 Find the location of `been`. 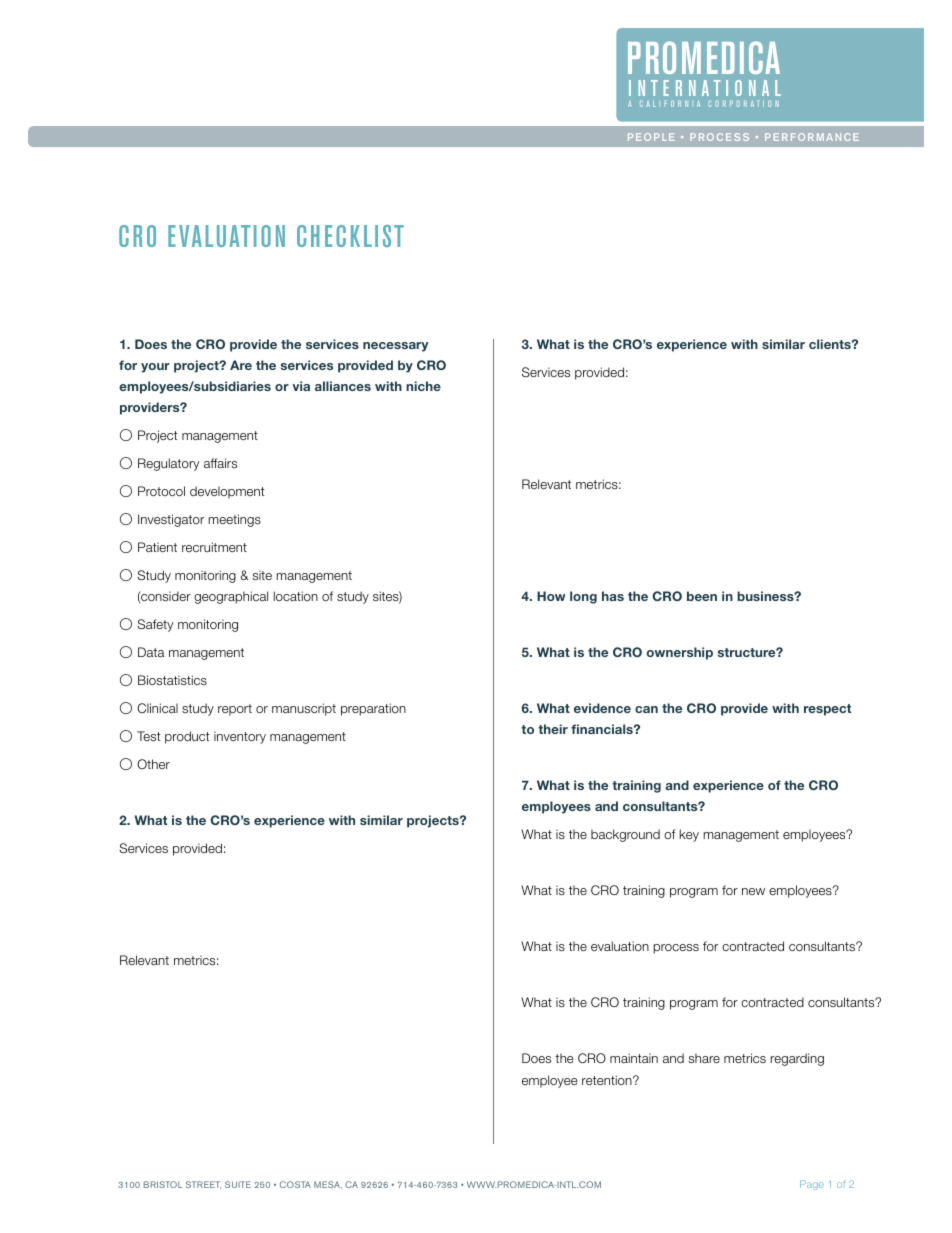

been is located at coordinates (702, 596).
